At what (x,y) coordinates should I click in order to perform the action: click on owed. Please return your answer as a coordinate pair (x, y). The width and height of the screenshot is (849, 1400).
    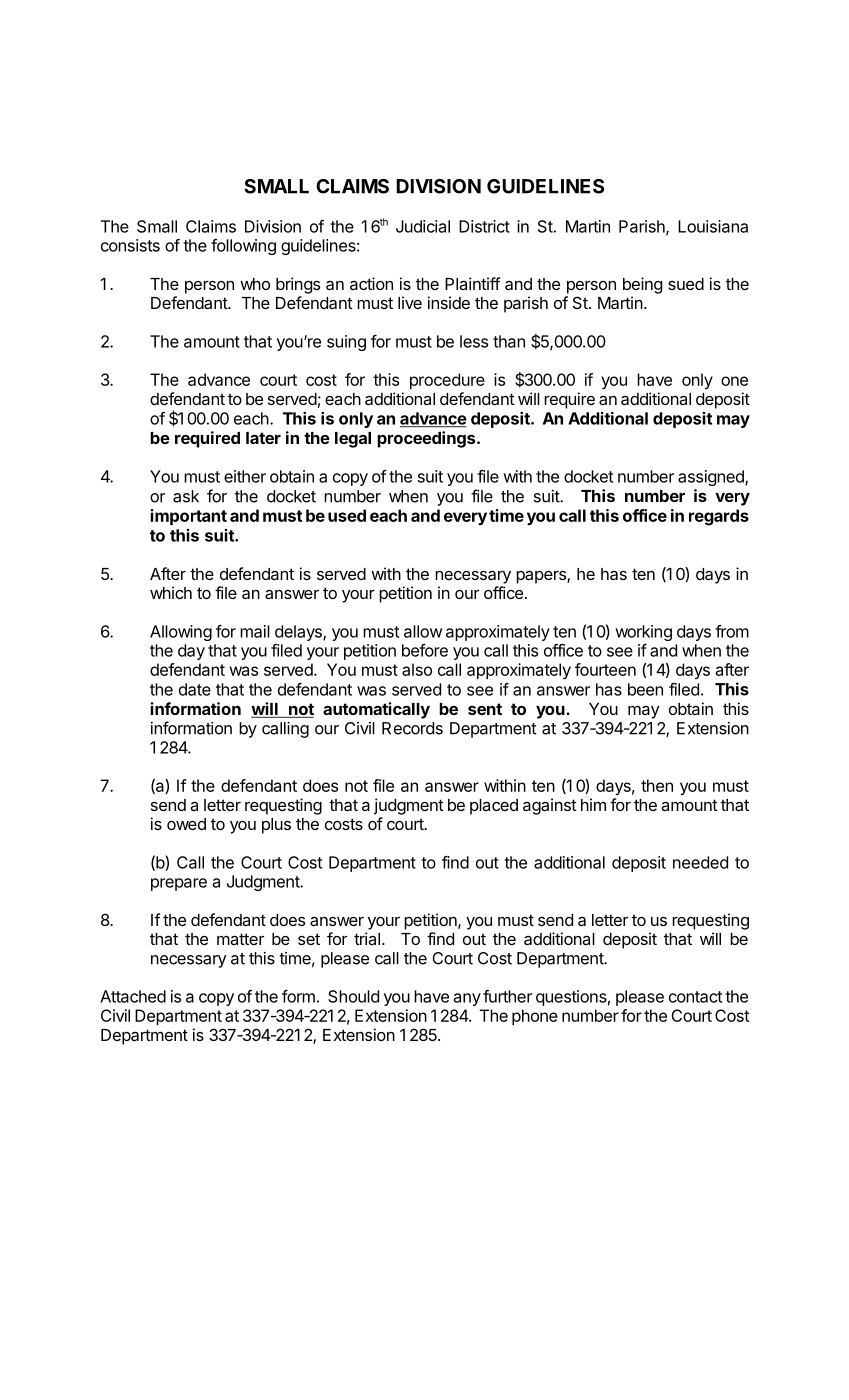
    Looking at the image, I should click on (186, 824).
